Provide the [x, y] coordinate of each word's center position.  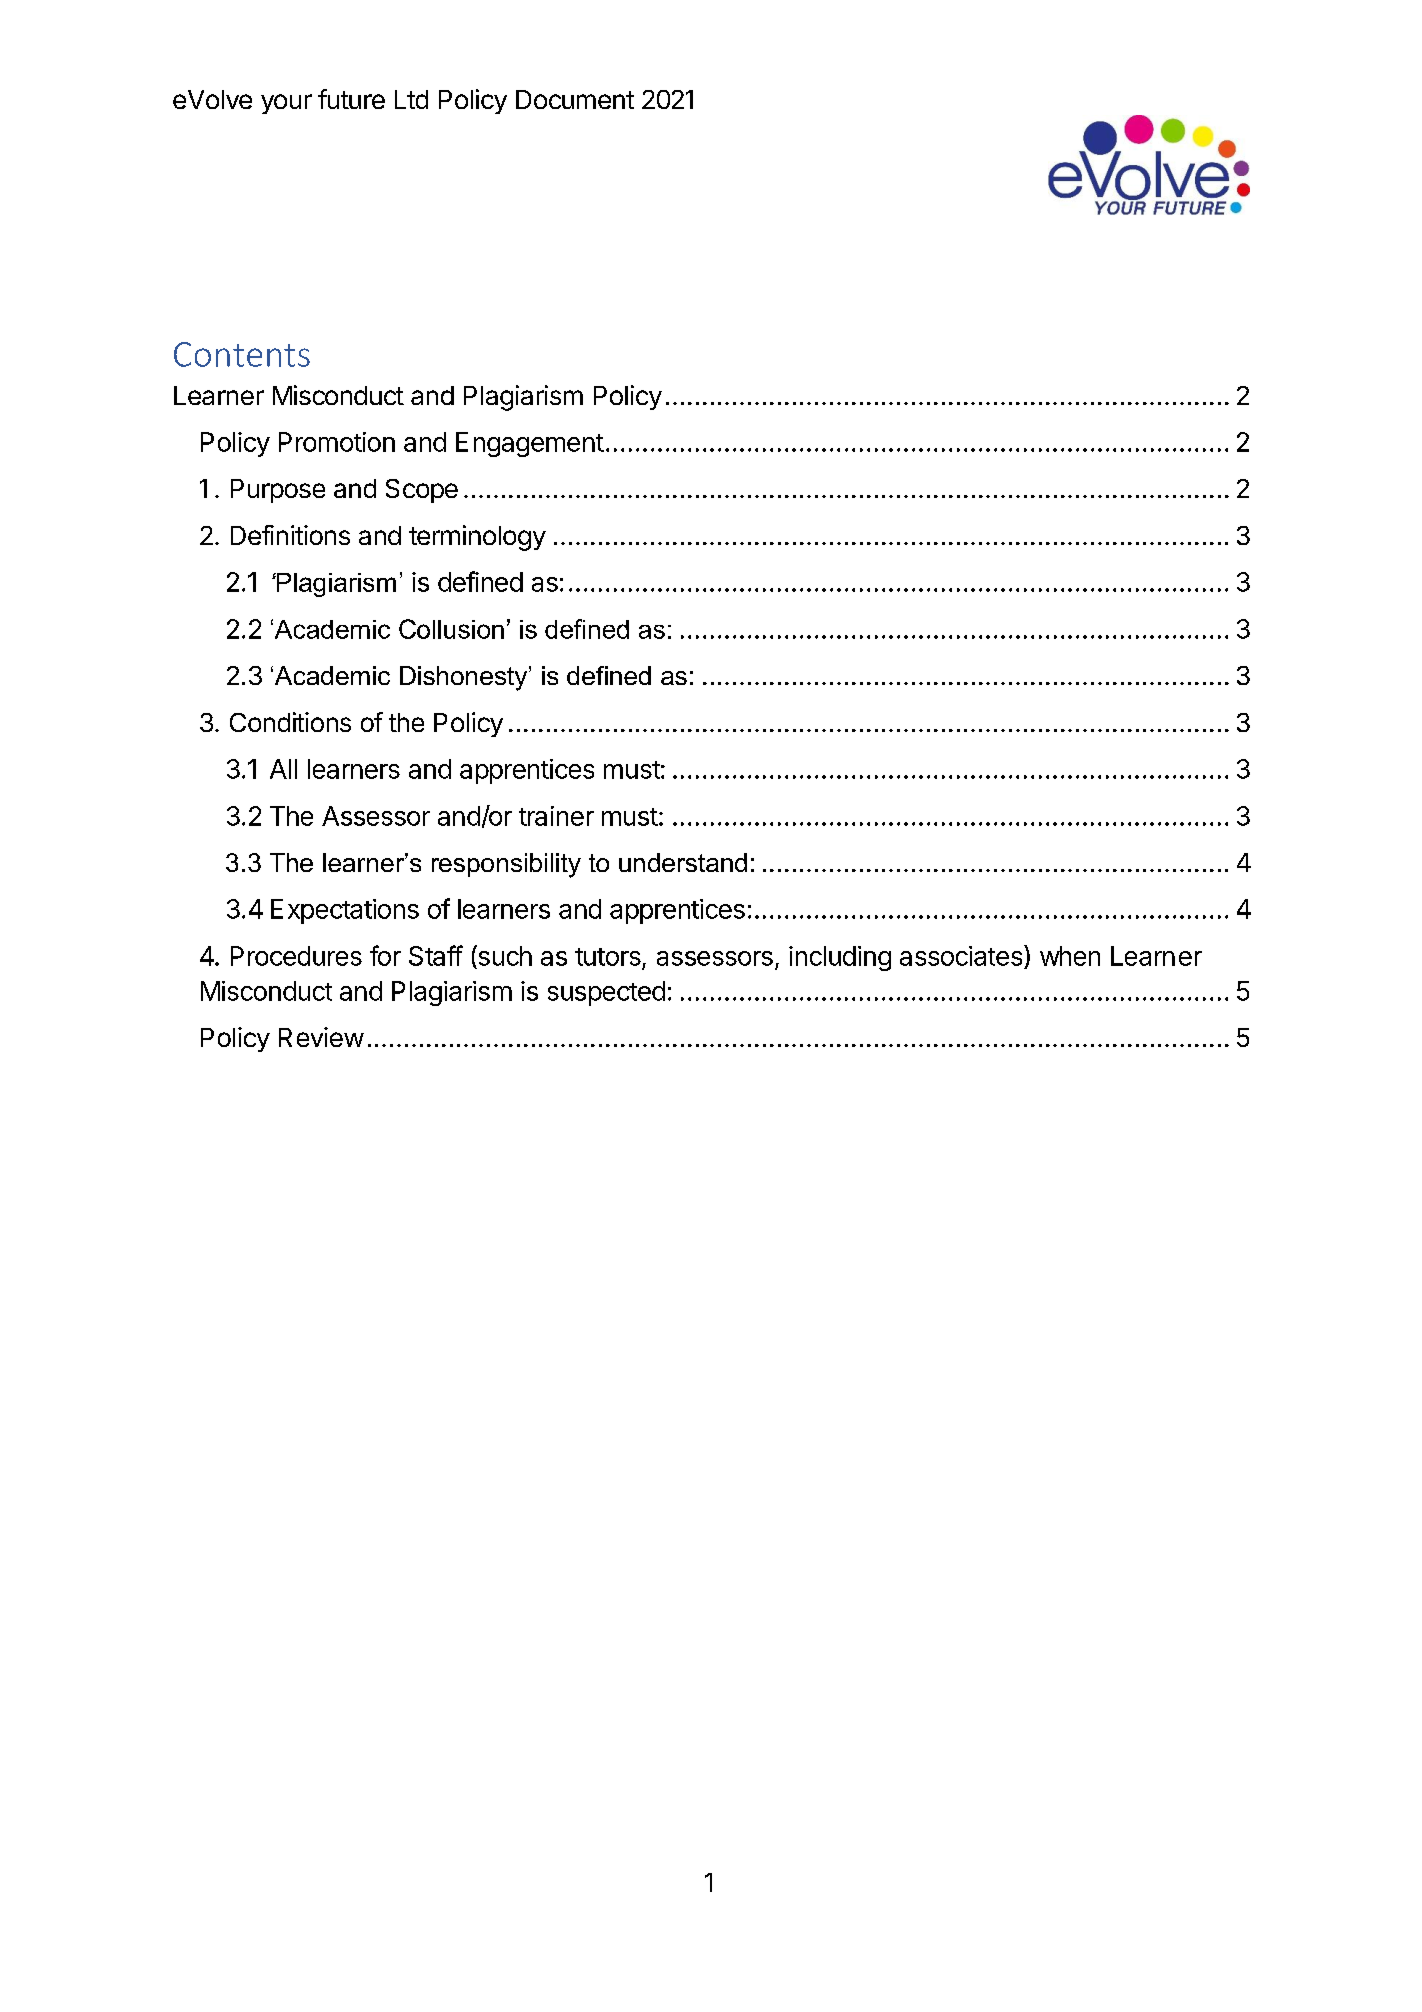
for [385, 955]
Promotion [337, 442]
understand [683, 862]
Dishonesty [465, 678]
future [351, 99]
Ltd [411, 99]
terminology [477, 538]
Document [575, 99]
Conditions [290, 722]
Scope [422, 491]
